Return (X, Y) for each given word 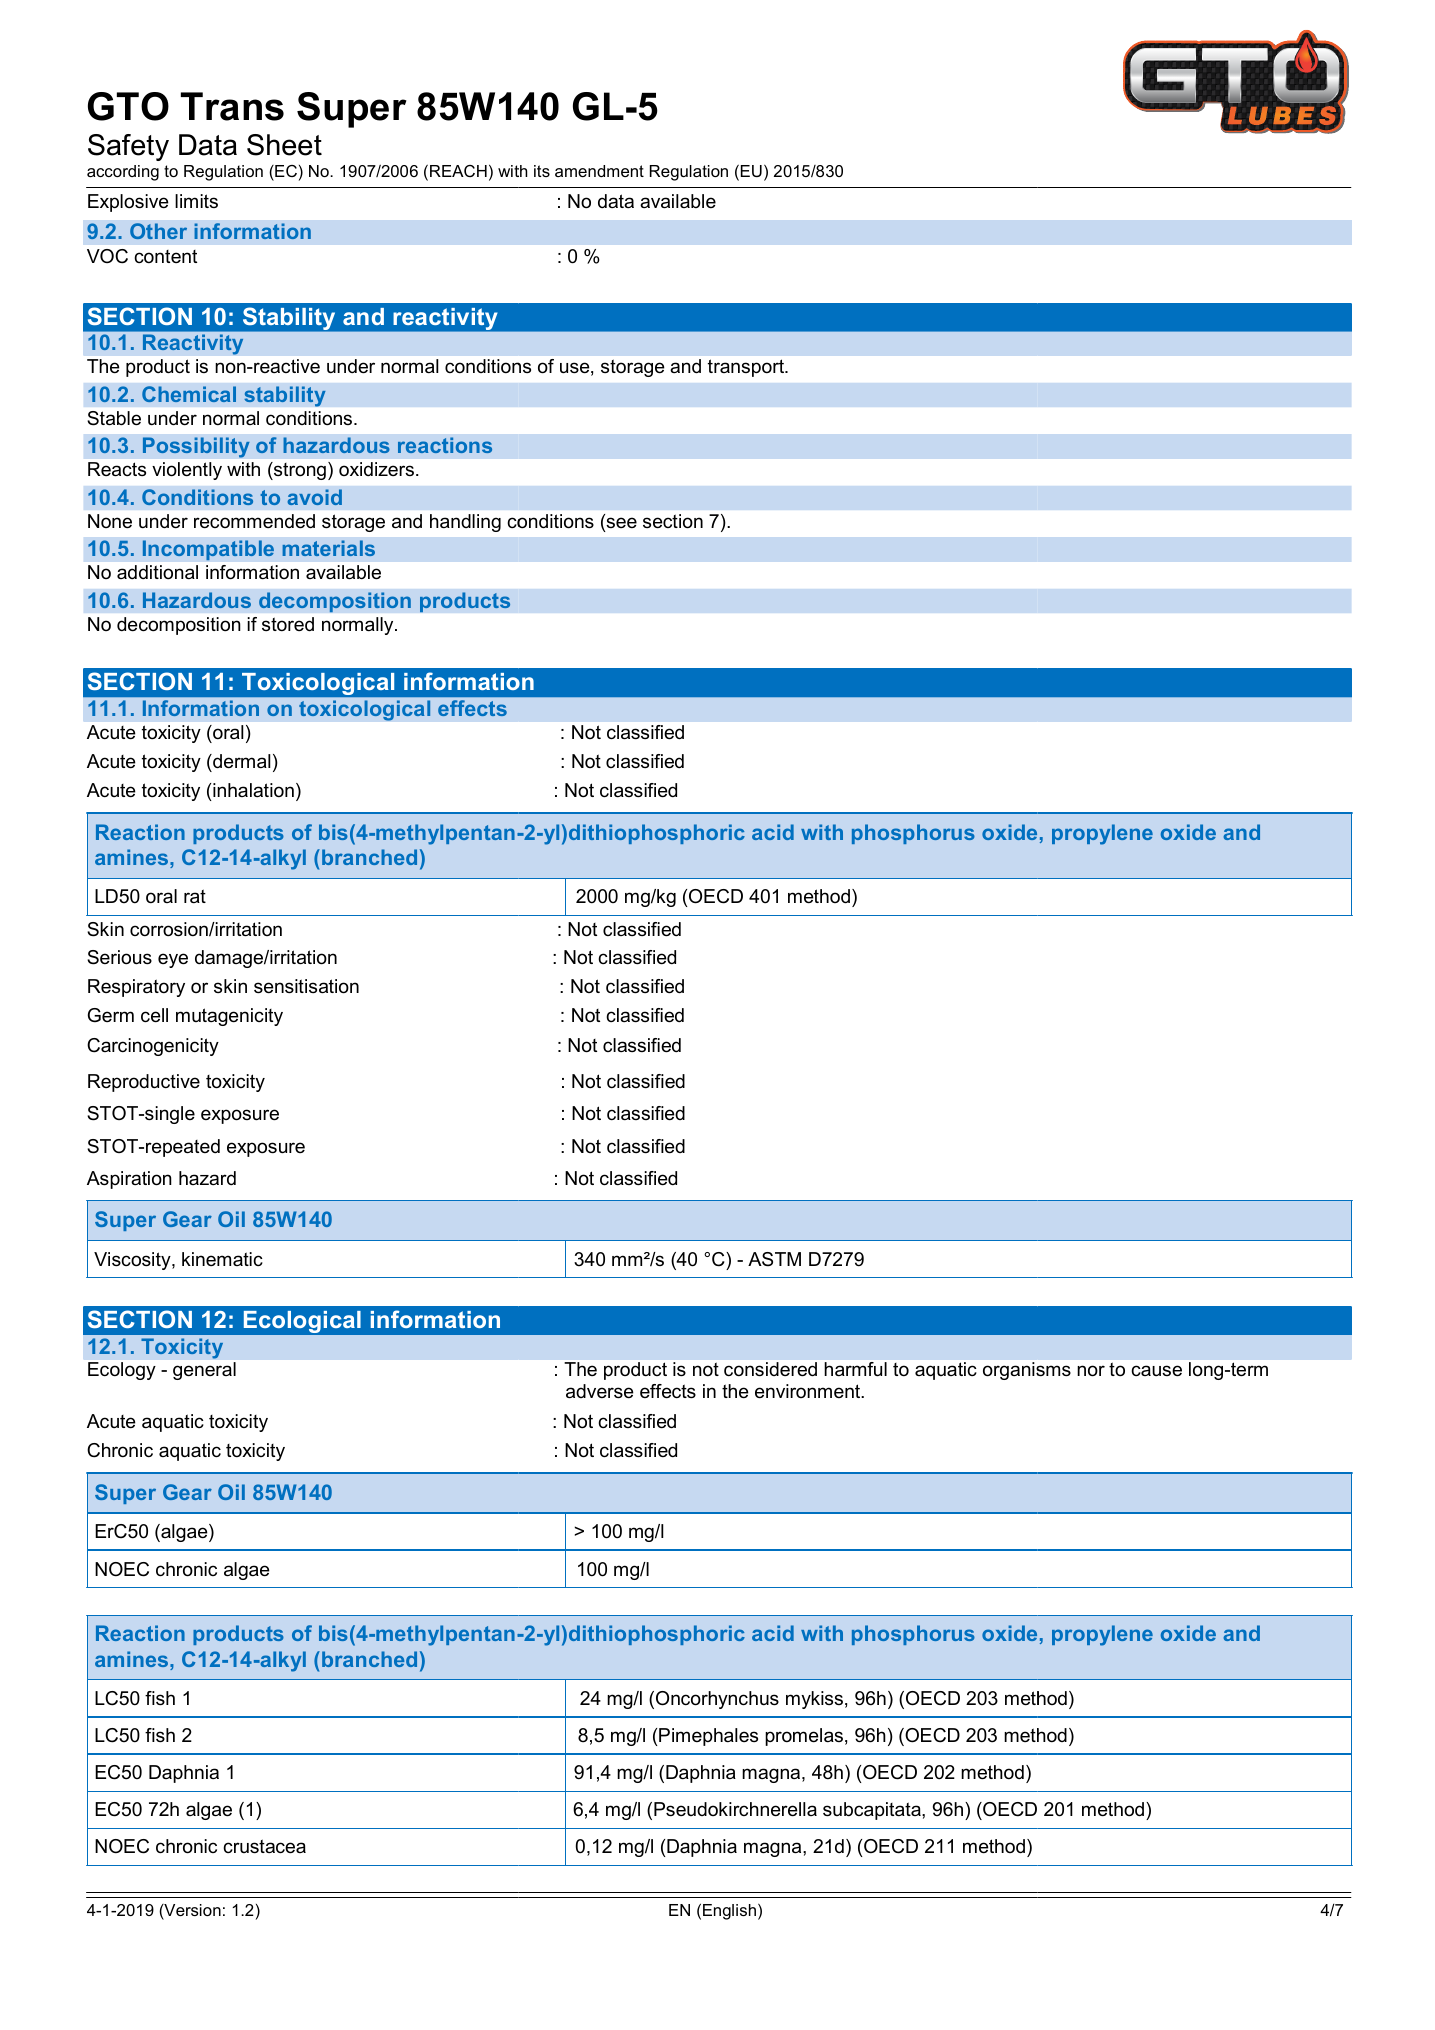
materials (329, 548)
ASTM (774, 1259)
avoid (314, 497)
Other (158, 231)
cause (1156, 1371)
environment (809, 1391)
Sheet (284, 145)
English (729, 1912)
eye (173, 960)
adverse (600, 1391)
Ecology (122, 1371)
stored (288, 624)
